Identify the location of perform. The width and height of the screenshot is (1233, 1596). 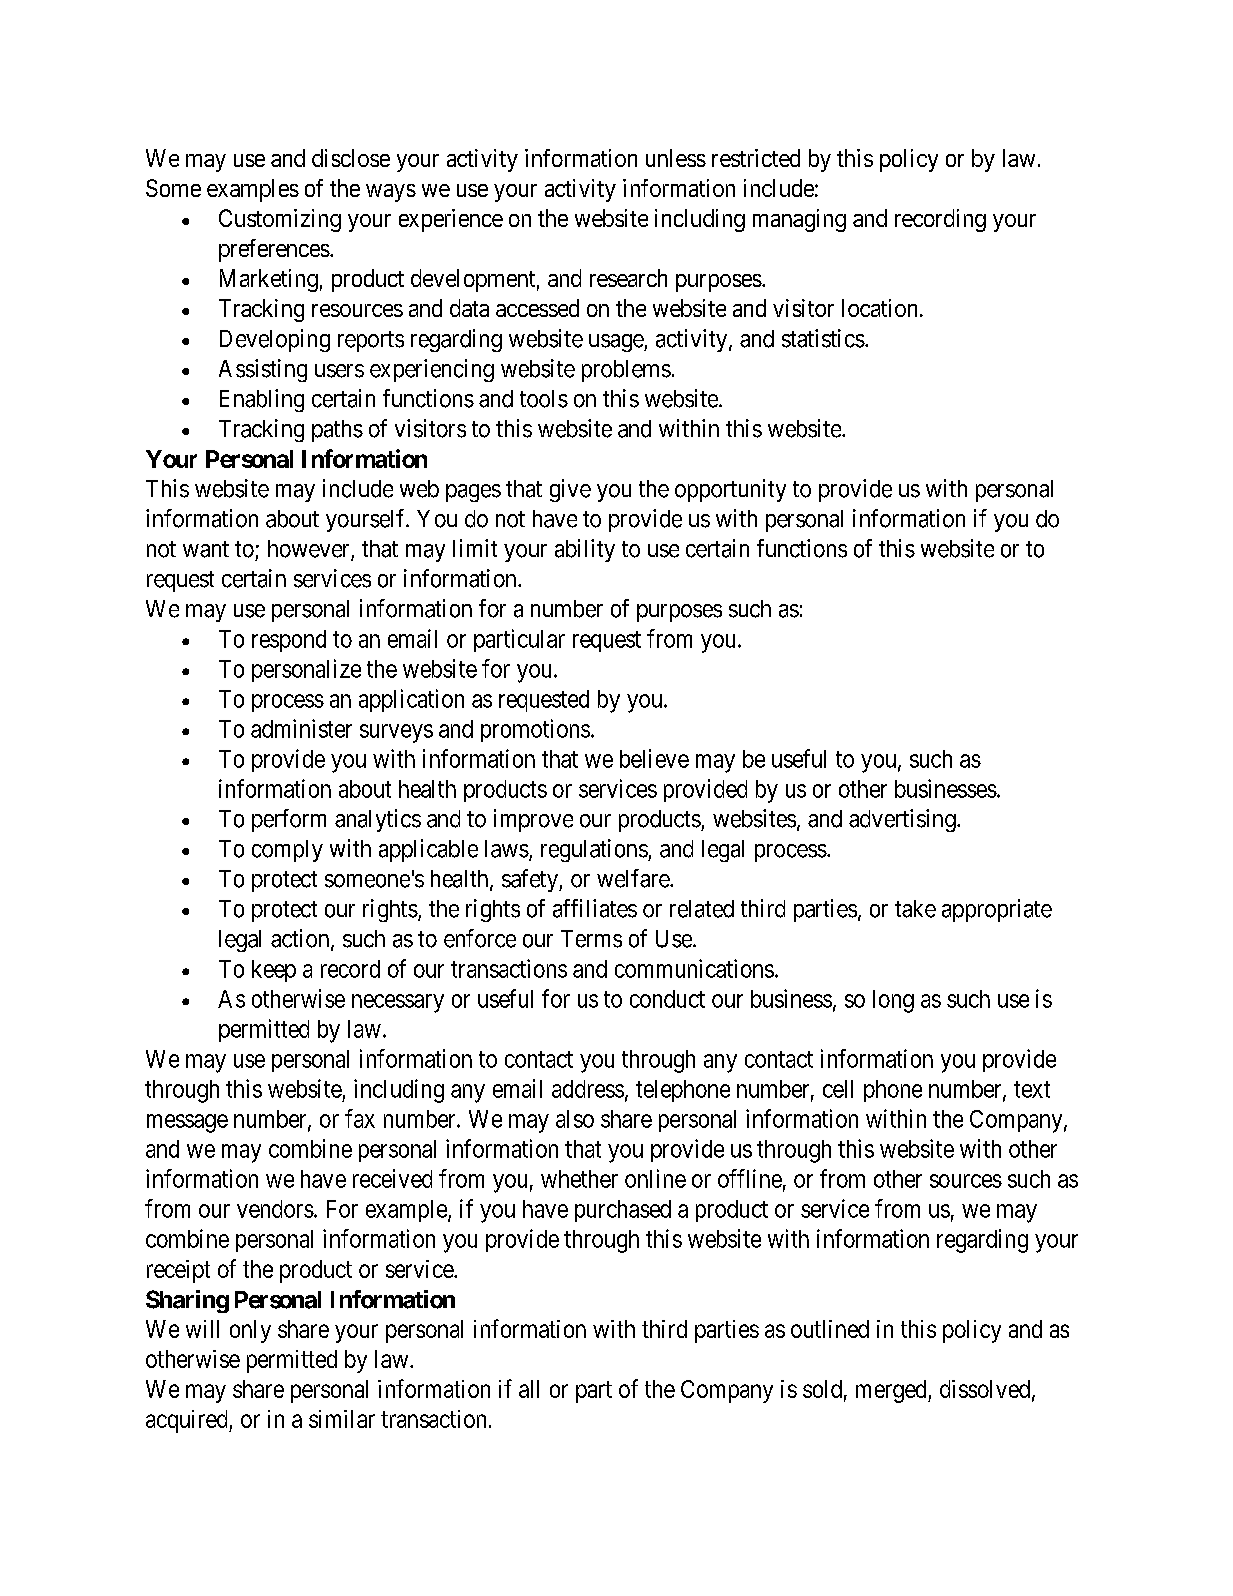
(289, 820).
